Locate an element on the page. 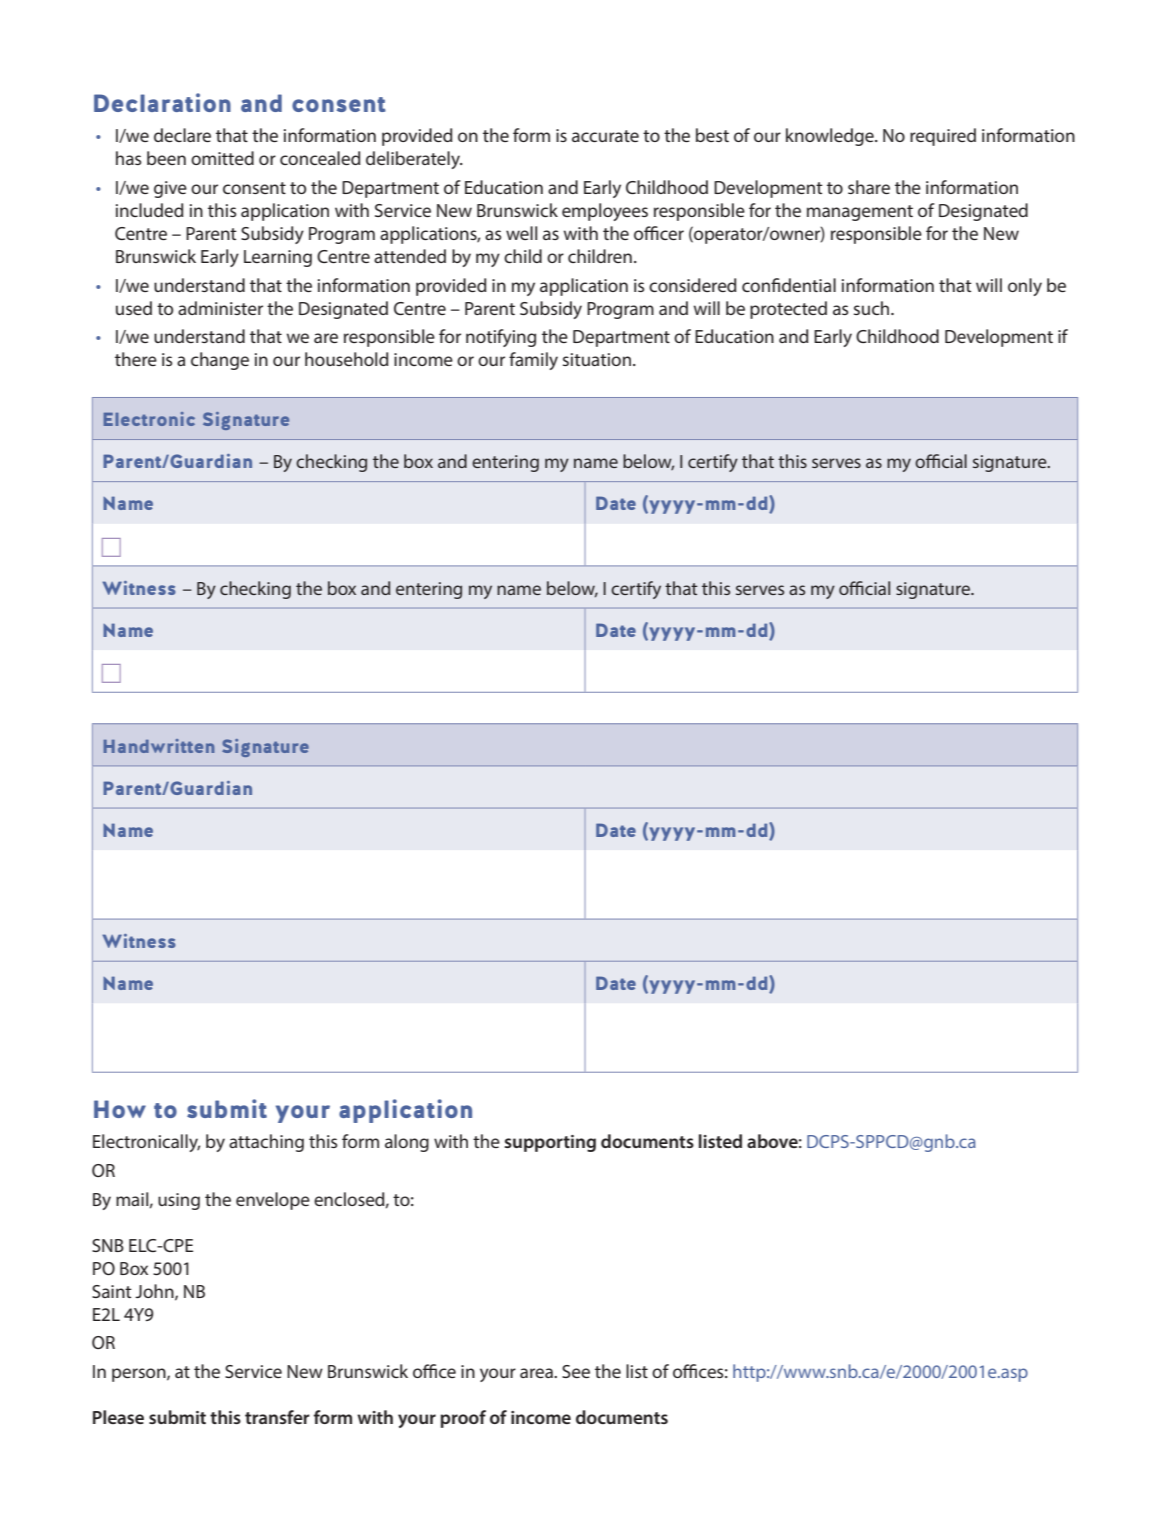 The width and height of the page is (1171, 1516). family is located at coordinates (533, 361).
